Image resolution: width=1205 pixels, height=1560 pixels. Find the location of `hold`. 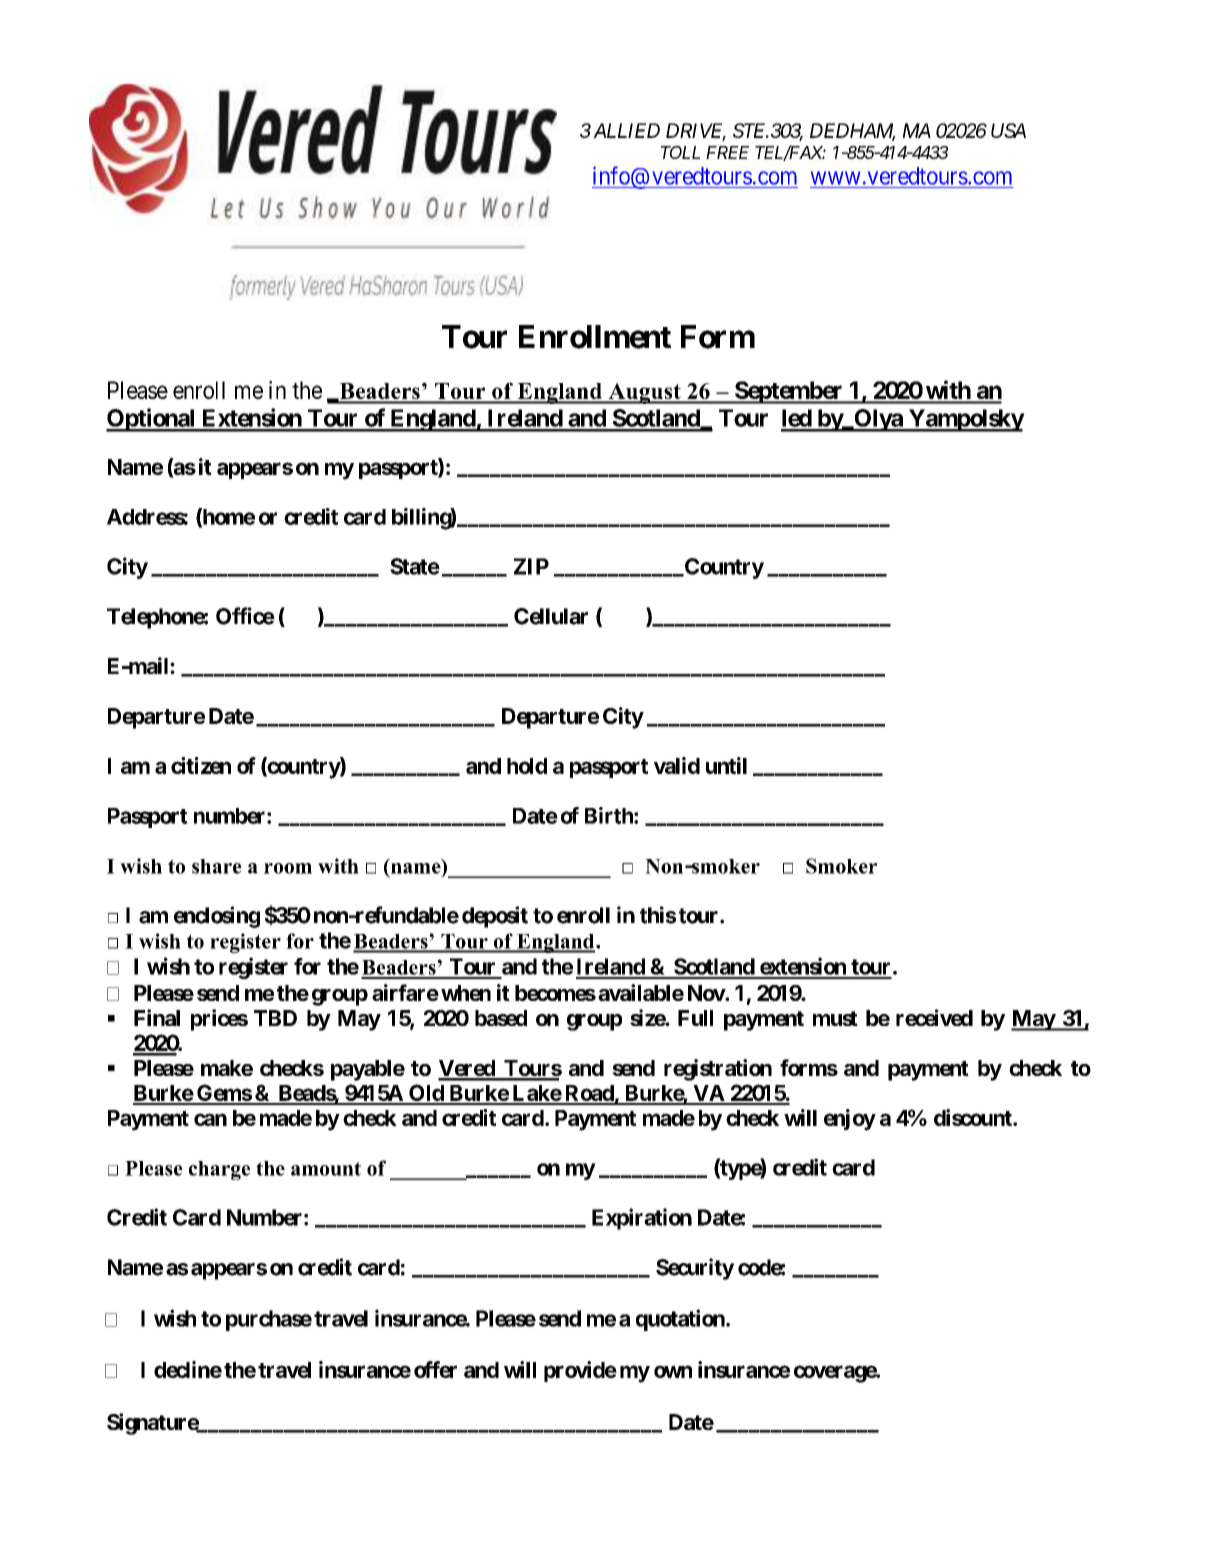

hold is located at coordinates (527, 766).
